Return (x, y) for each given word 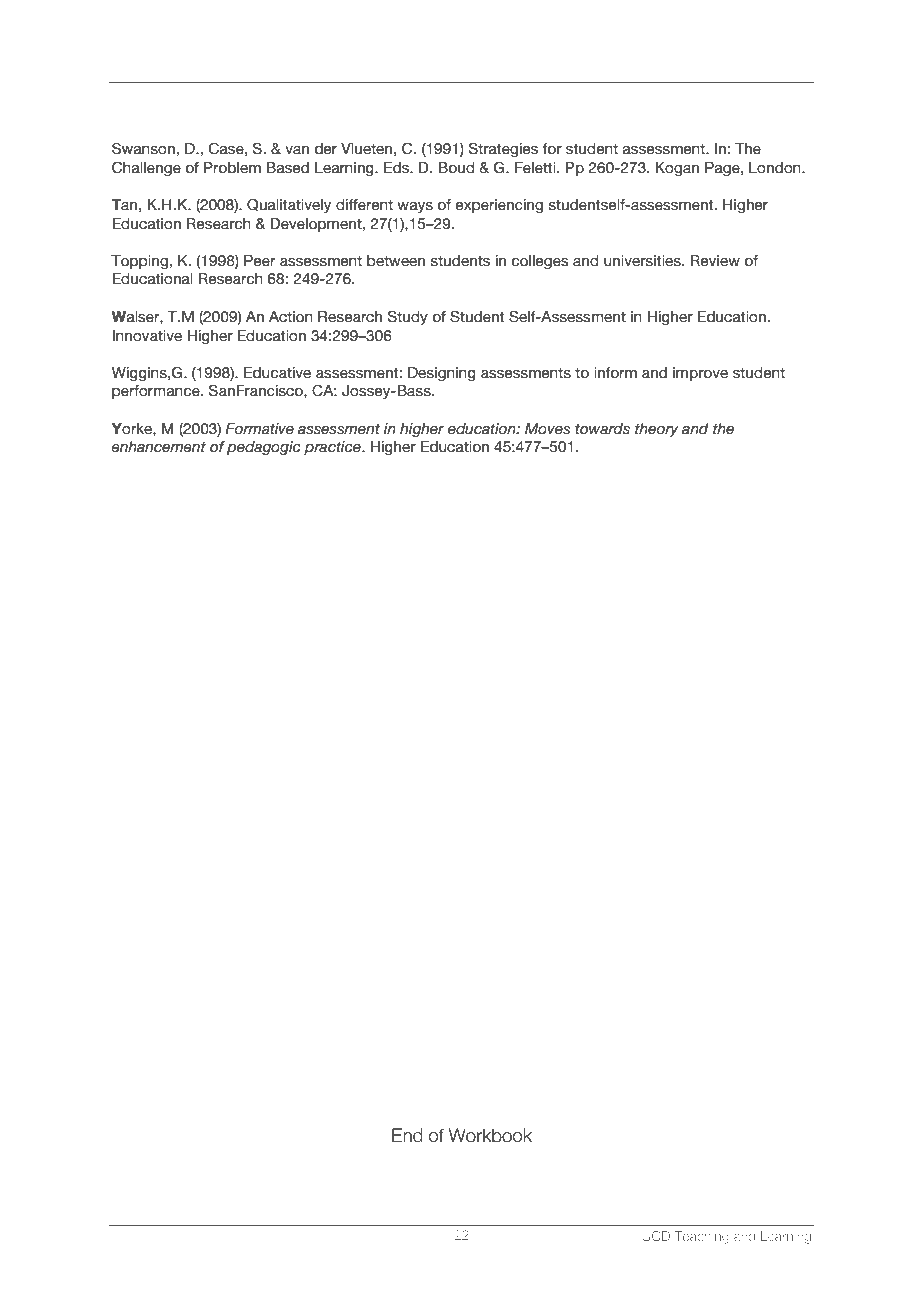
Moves (547, 429)
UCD (656, 1236)
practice (333, 448)
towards (602, 429)
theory (657, 430)
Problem (232, 168)
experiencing (499, 206)
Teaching (702, 1237)
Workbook (490, 1135)
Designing (442, 374)
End (407, 1135)
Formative (259, 429)
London (776, 168)
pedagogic (264, 448)
